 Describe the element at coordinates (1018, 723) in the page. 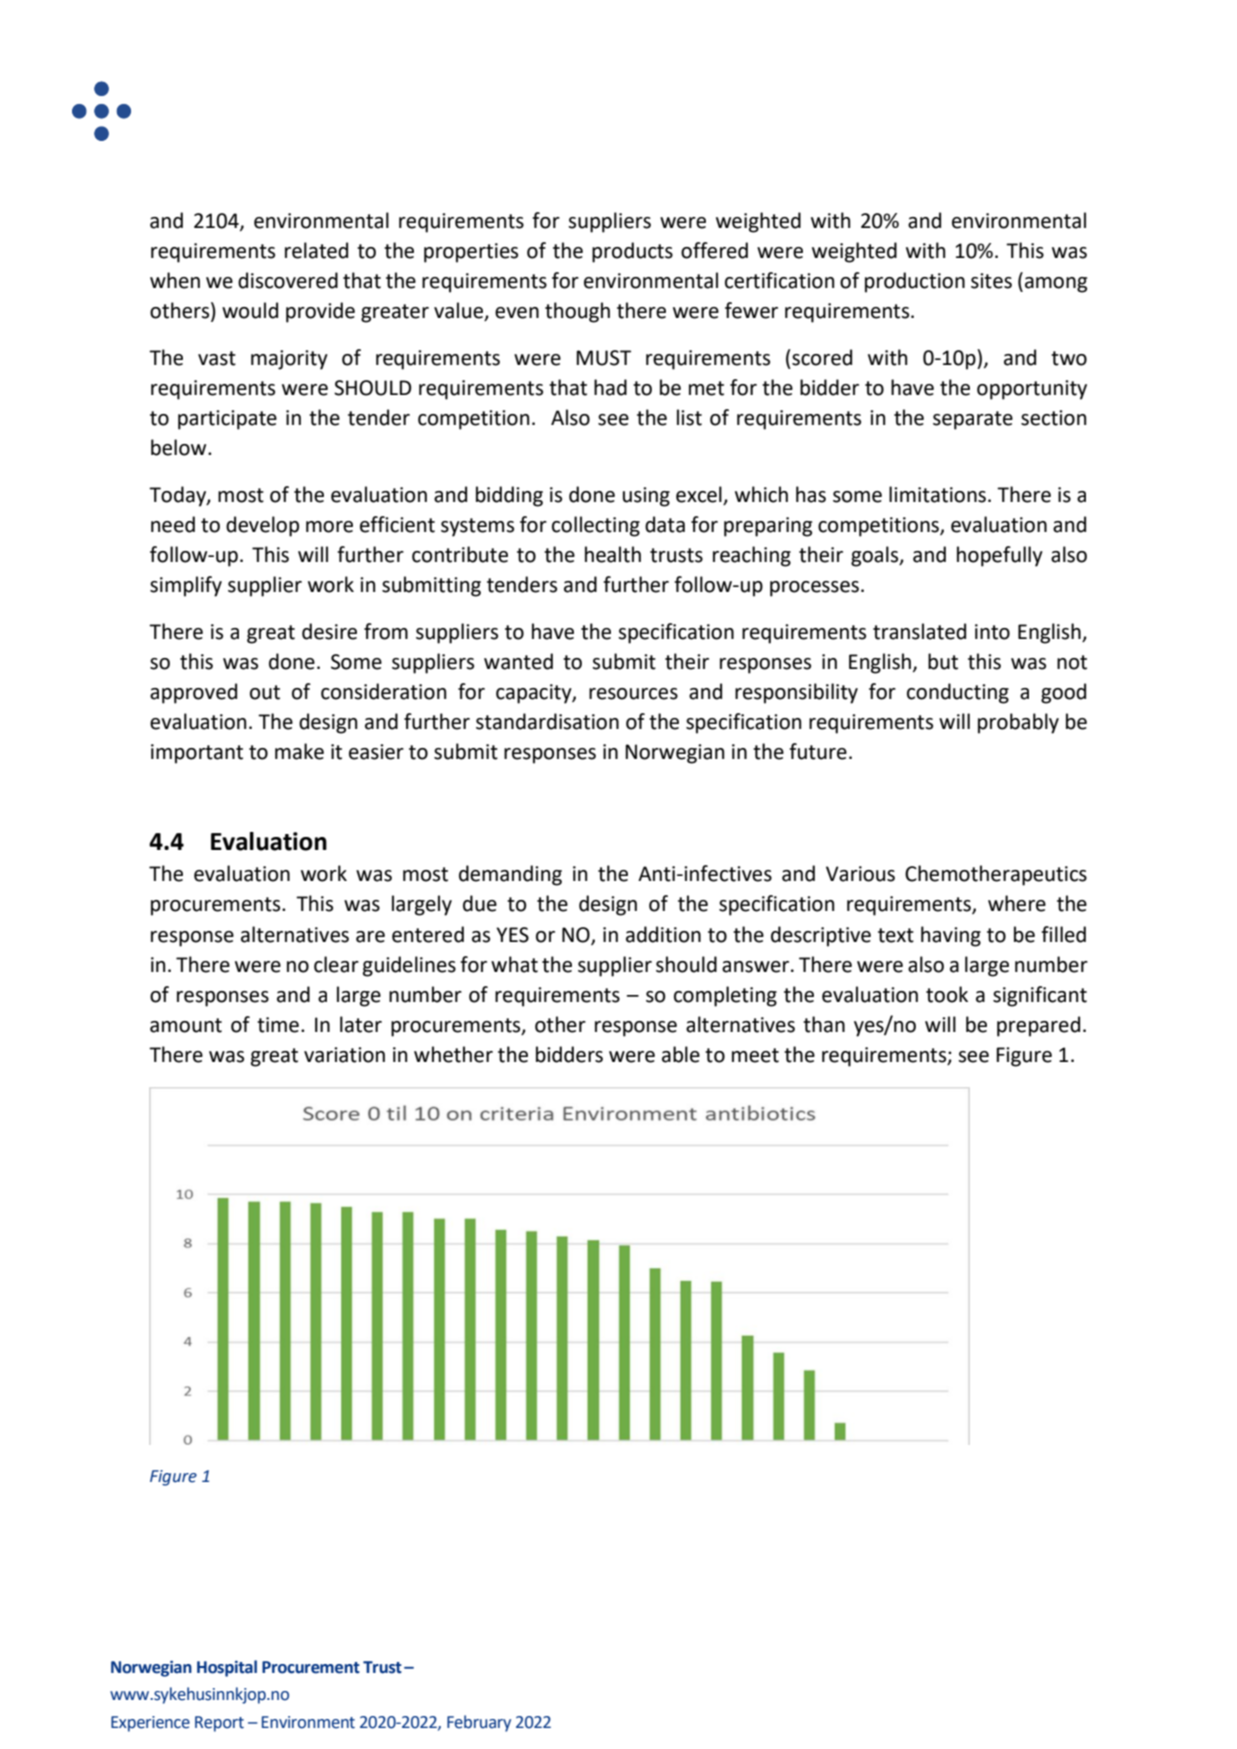

I see `probably` at that location.
